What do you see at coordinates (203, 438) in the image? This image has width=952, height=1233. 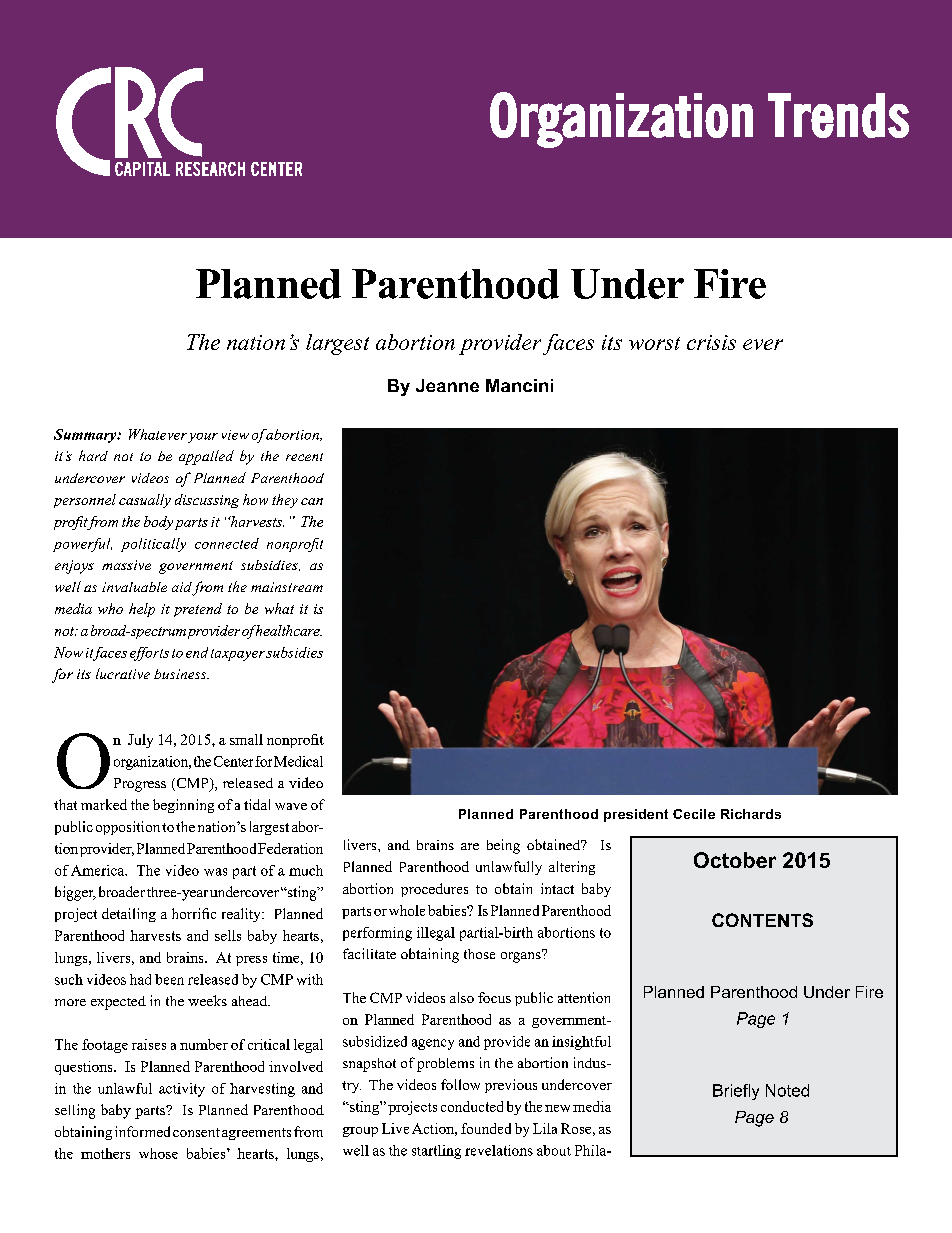 I see `your` at bounding box center [203, 438].
